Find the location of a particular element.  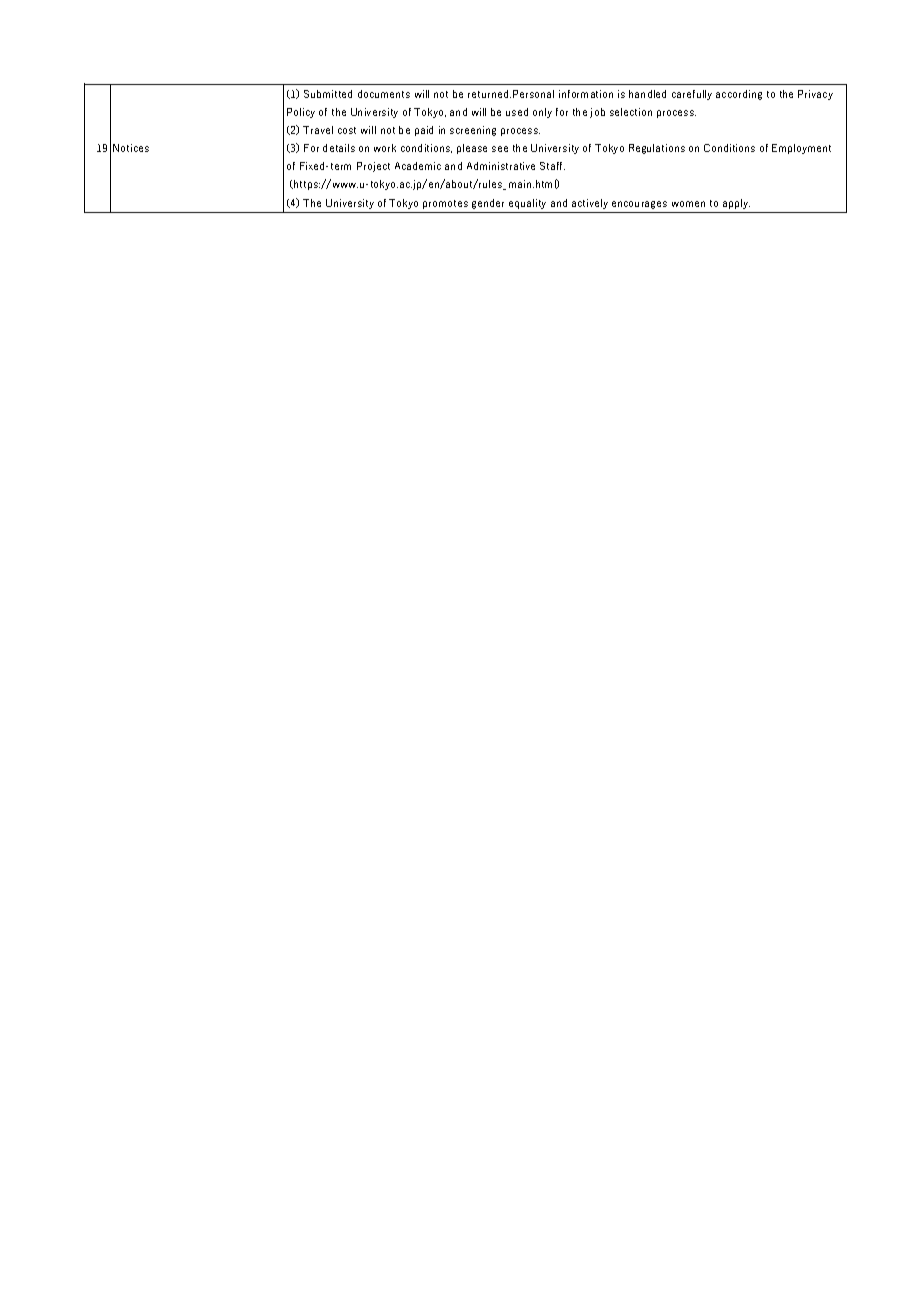

screening is located at coordinates (473, 131).
